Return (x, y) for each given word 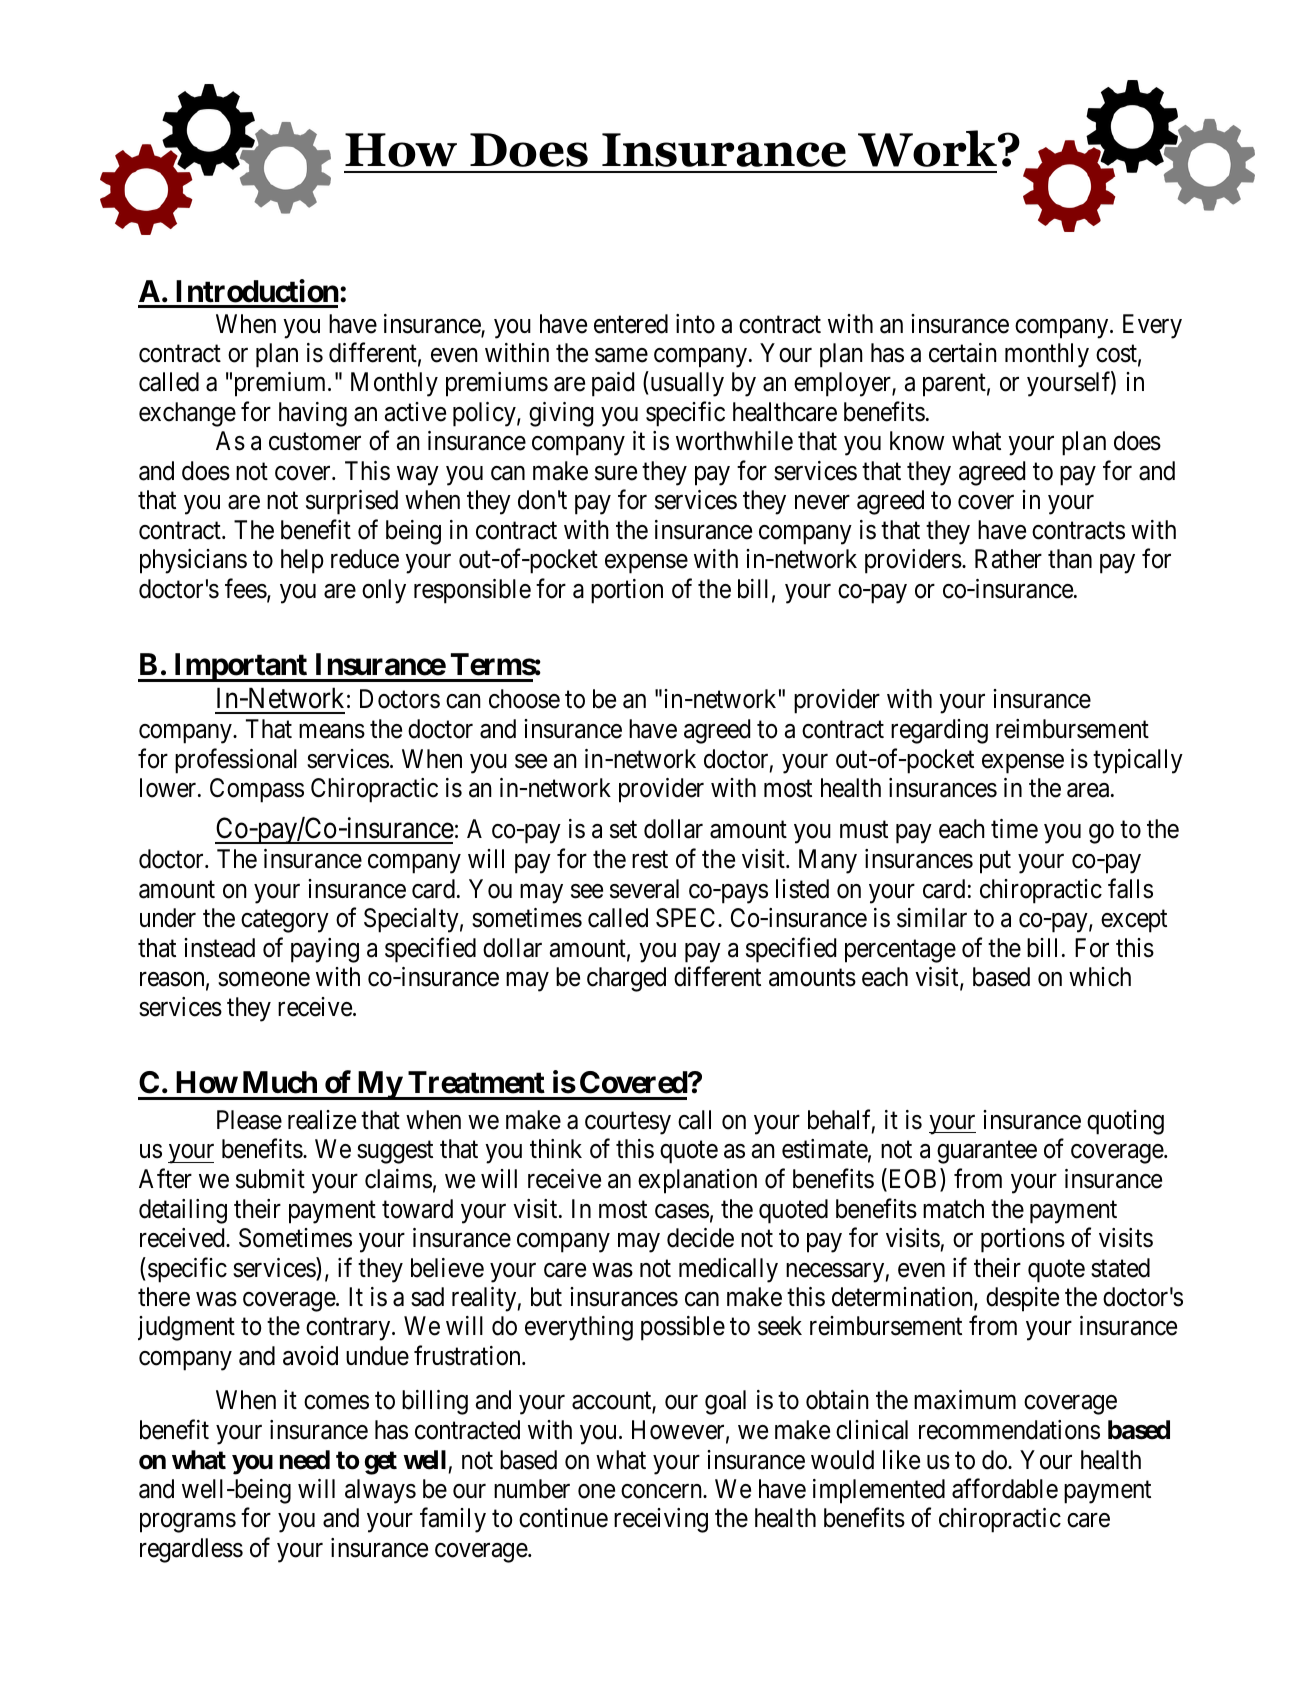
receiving (661, 1520)
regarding (939, 731)
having (313, 414)
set (623, 830)
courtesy (628, 1123)
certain (963, 353)
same (621, 355)
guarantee (987, 1153)
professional (236, 761)
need (305, 1460)
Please (249, 1120)
